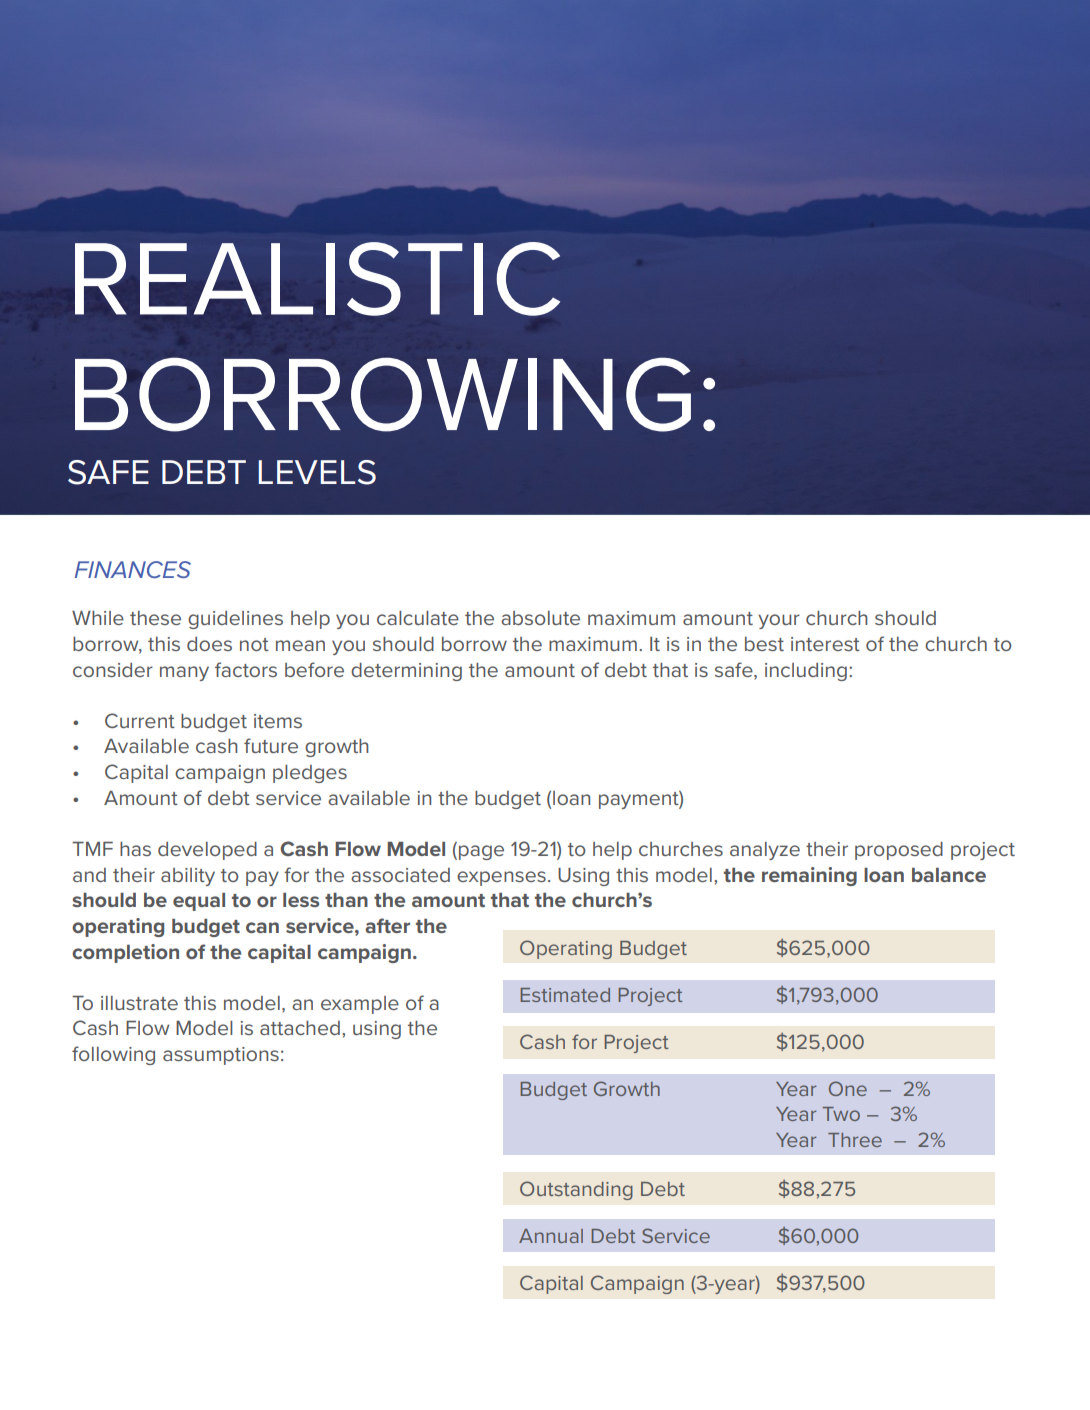 The image size is (1090, 1410). What do you see at coordinates (139, 1003) in the screenshot?
I see `illustrate` at bounding box center [139, 1003].
